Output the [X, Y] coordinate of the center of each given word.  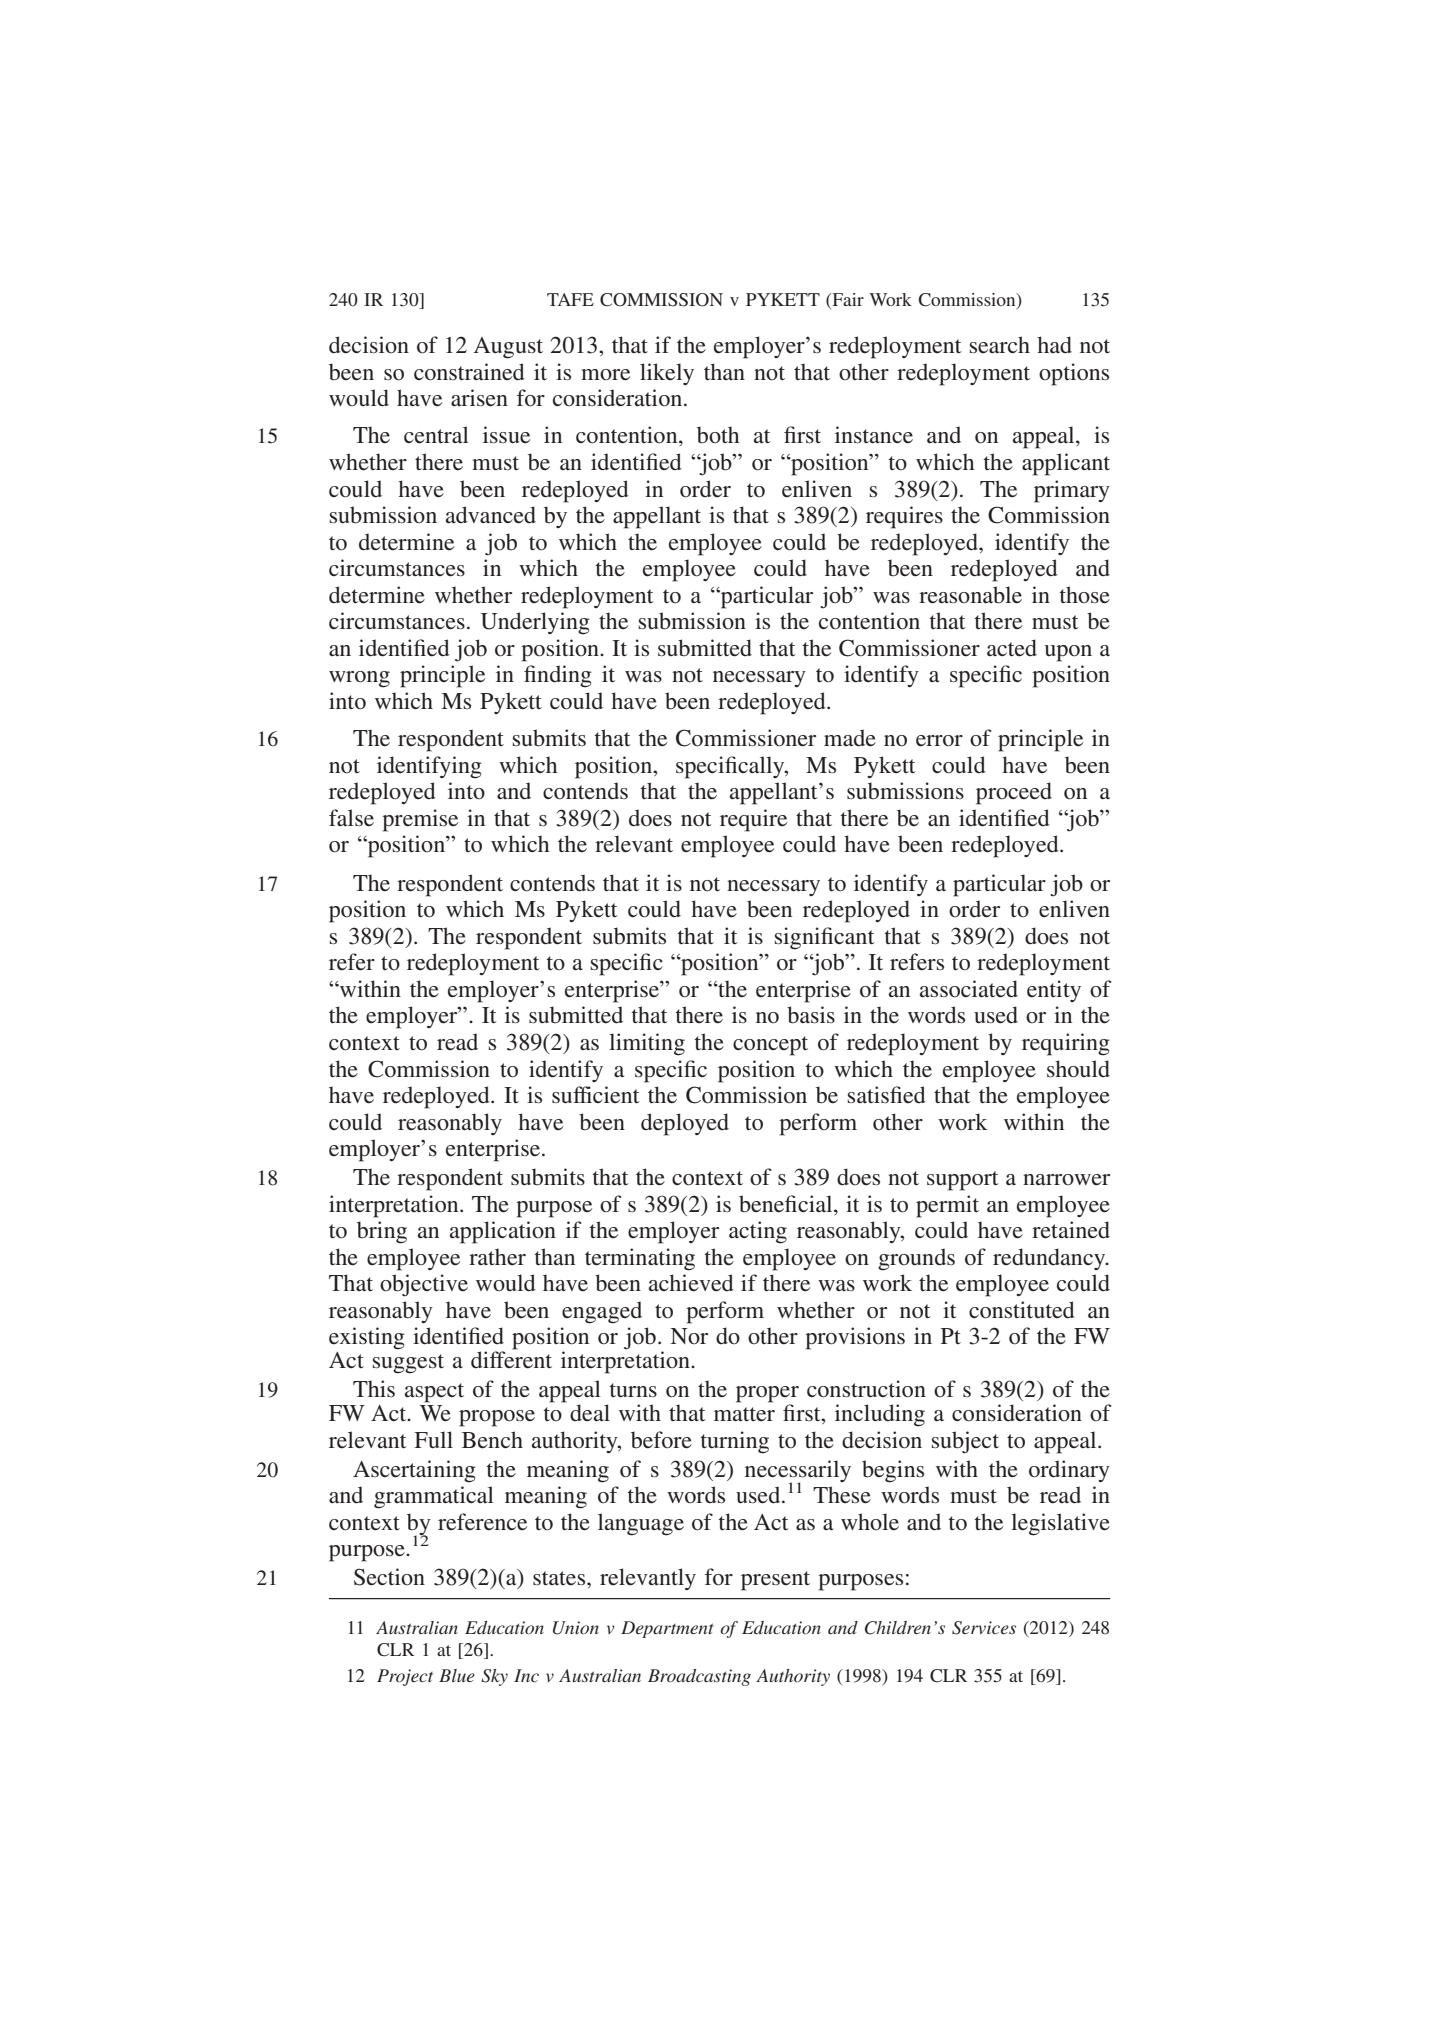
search [1000, 344]
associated [969, 989]
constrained [469, 372]
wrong [359, 679]
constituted [1022, 1310]
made [850, 738]
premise [420, 820]
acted [1012, 648]
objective [424, 1285]
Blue [457, 1675]
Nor [689, 1336]
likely [667, 374]
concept [770, 1046]
